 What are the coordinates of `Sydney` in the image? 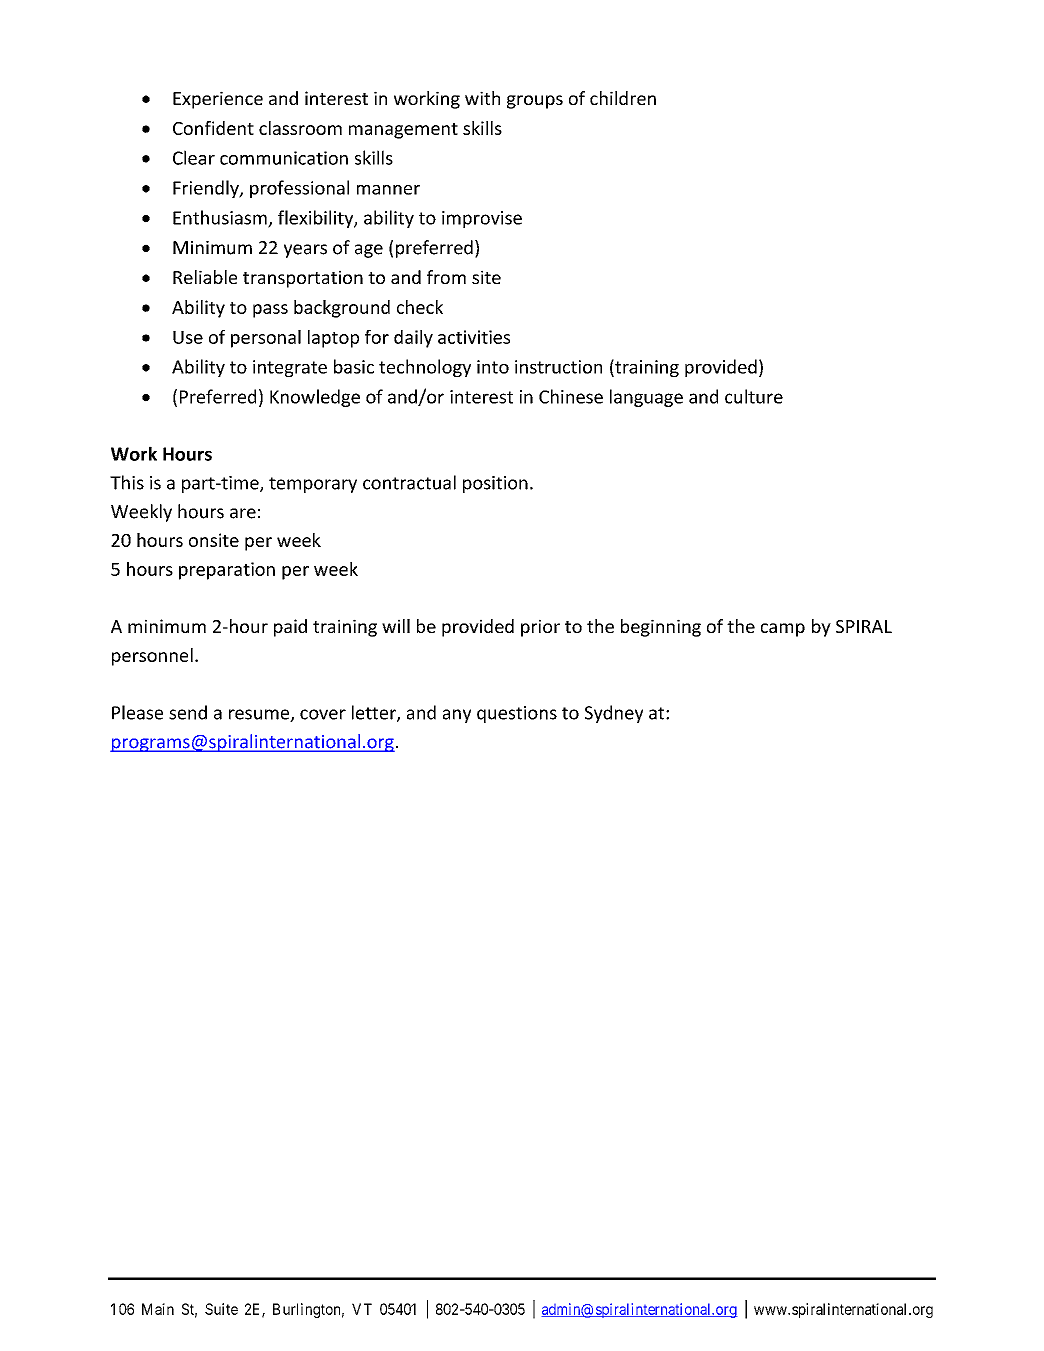 It's located at (614, 714).
